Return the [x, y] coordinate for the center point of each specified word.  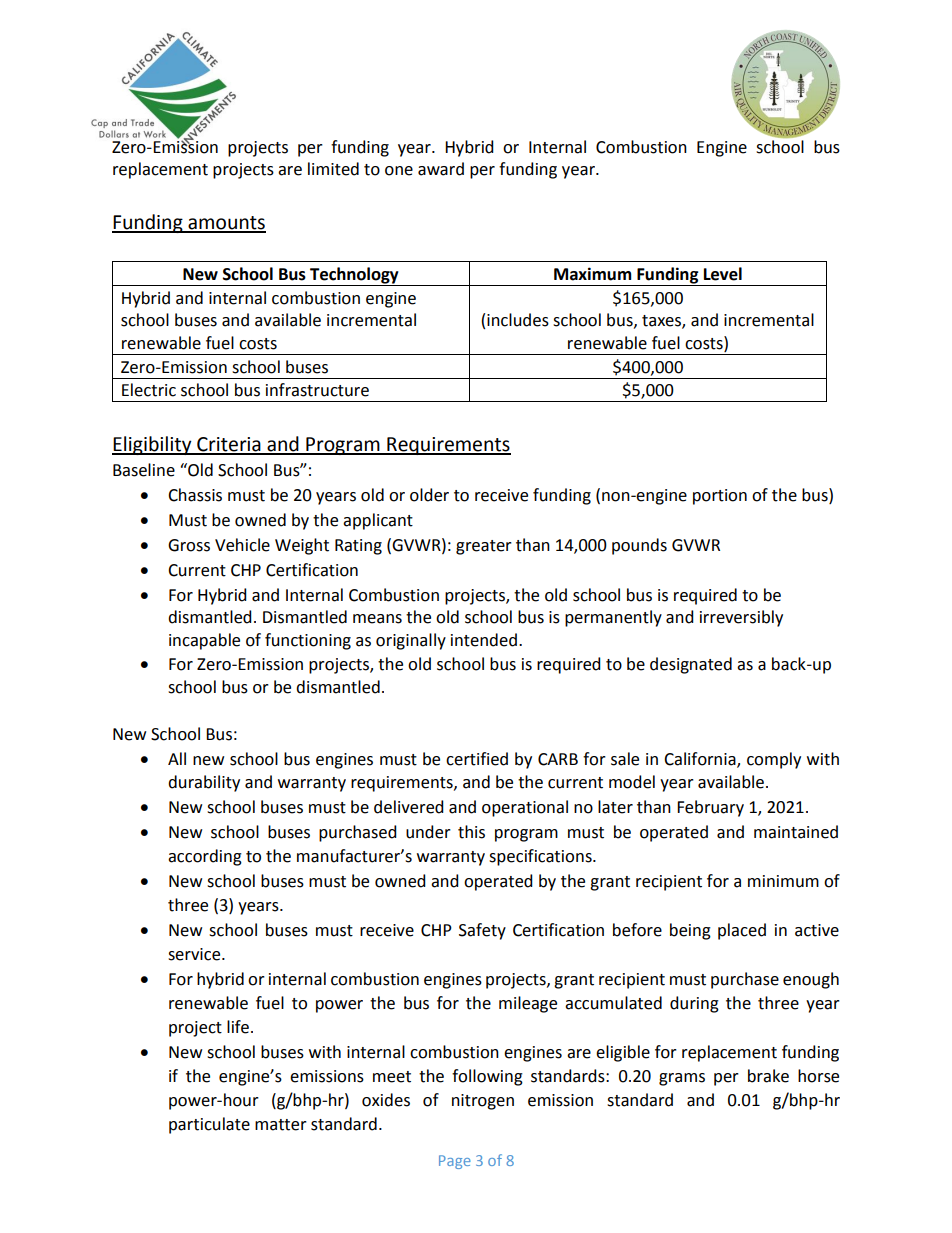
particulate [209, 1125]
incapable [204, 641]
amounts [226, 224]
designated [691, 665]
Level [723, 274]
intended [484, 640]
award [441, 169]
